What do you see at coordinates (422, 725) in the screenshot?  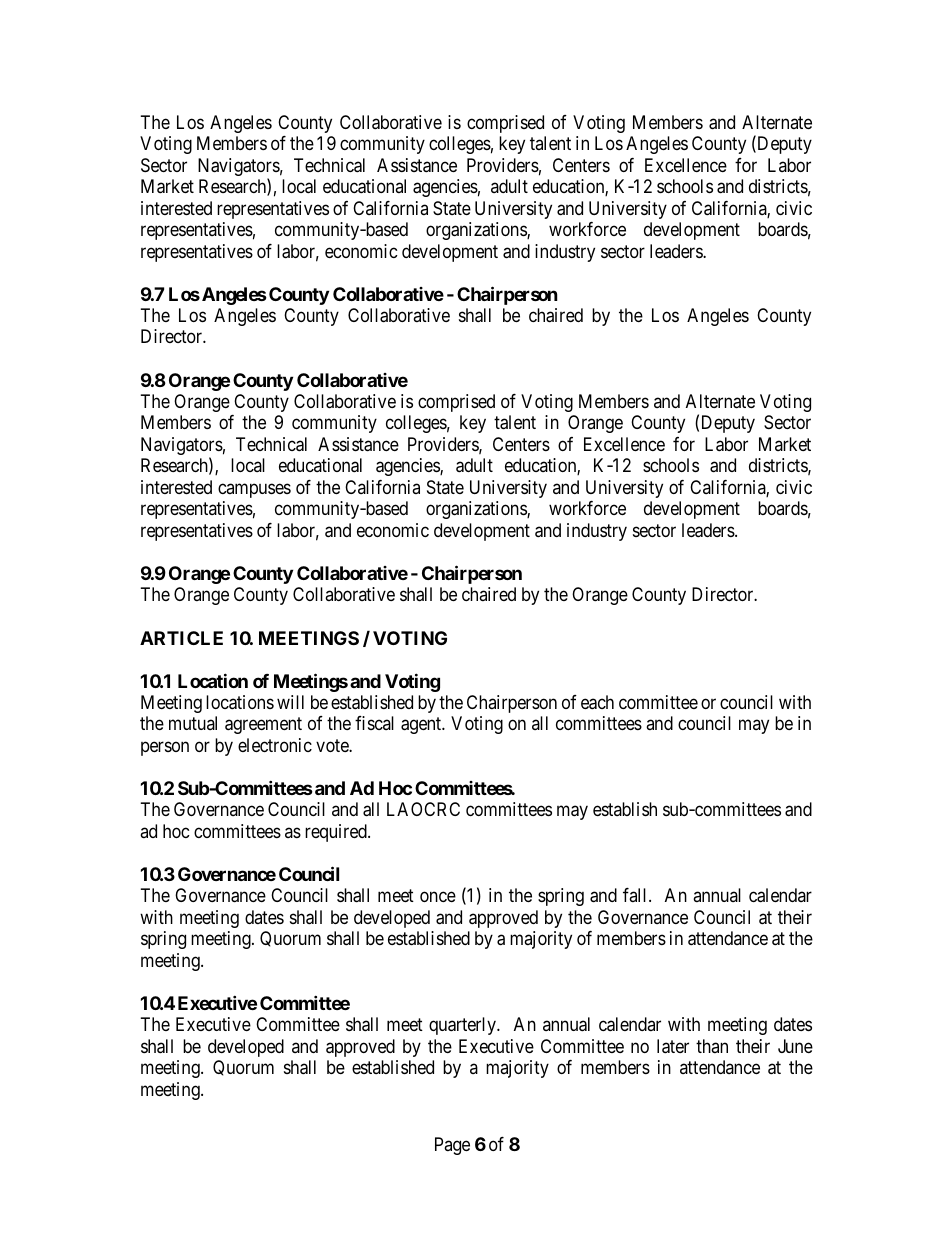 I see `agent` at bounding box center [422, 725].
